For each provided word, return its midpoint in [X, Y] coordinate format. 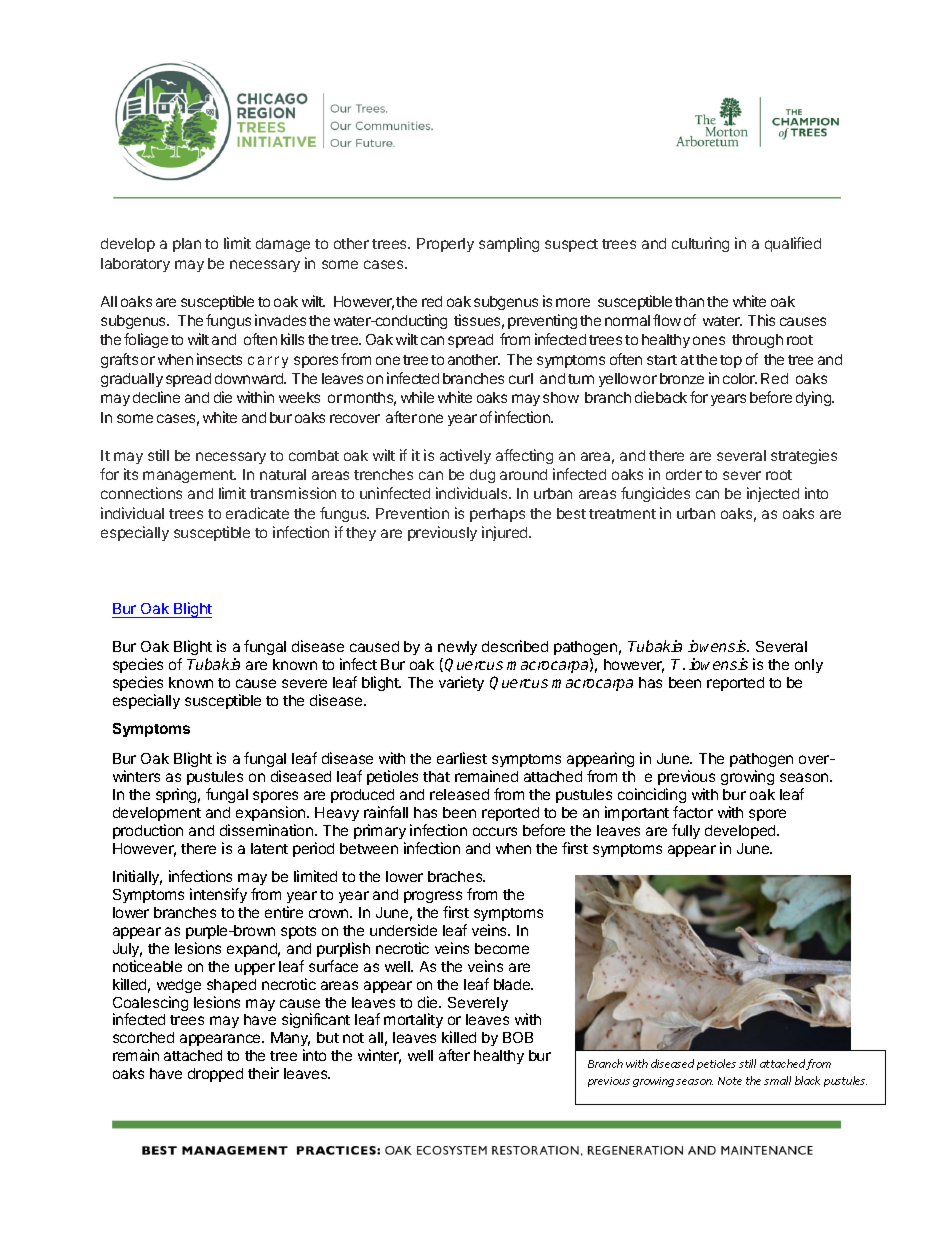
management [189, 476]
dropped [215, 1075]
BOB [518, 1037]
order [684, 474]
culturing [700, 244]
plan [187, 245]
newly [457, 648]
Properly [445, 245]
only [809, 666]
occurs [495, 831]
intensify [218, 895]
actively [465, 456]
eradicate [257, 513]
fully [686, 831]
